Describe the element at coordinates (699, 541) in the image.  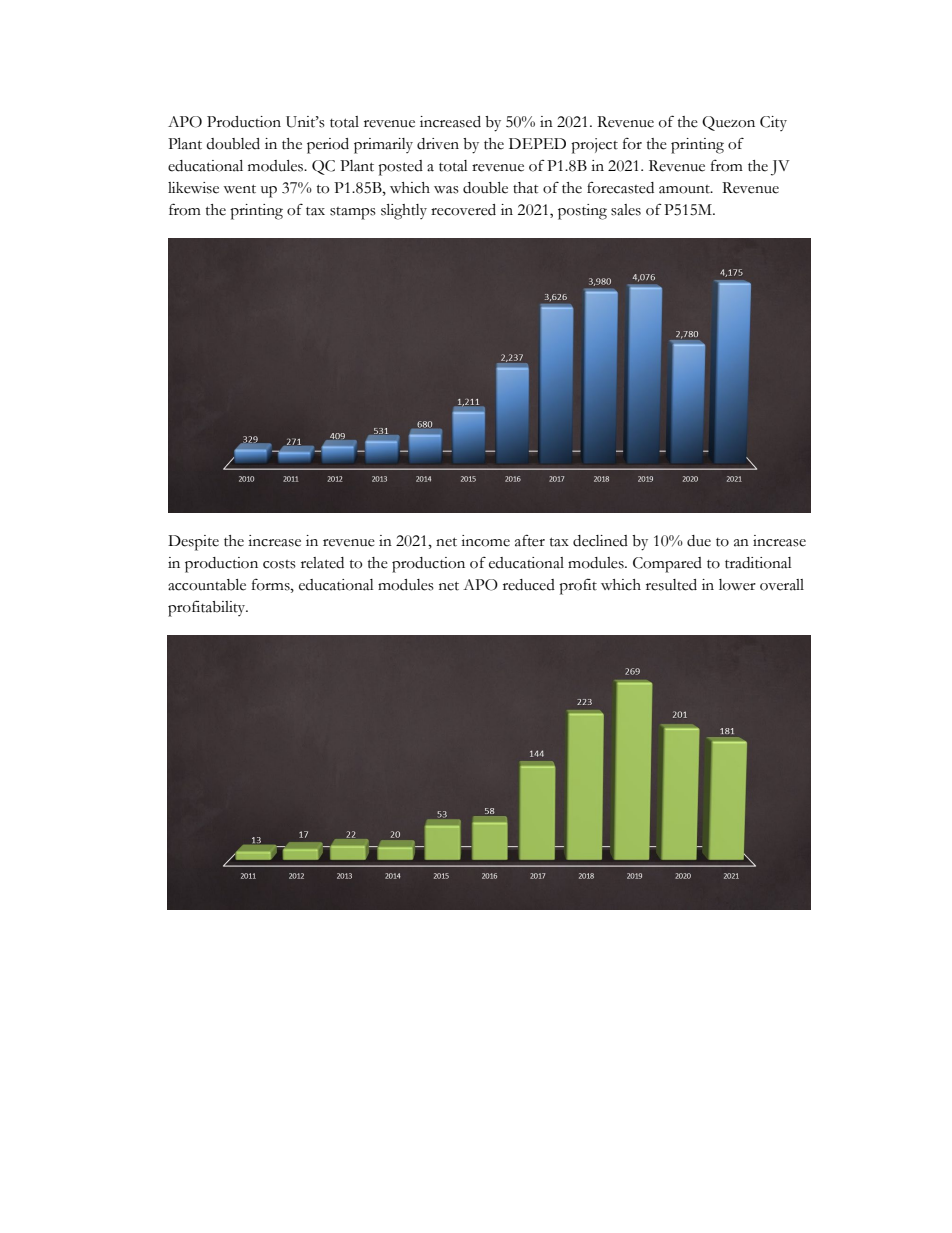
I see `due` at that location.
